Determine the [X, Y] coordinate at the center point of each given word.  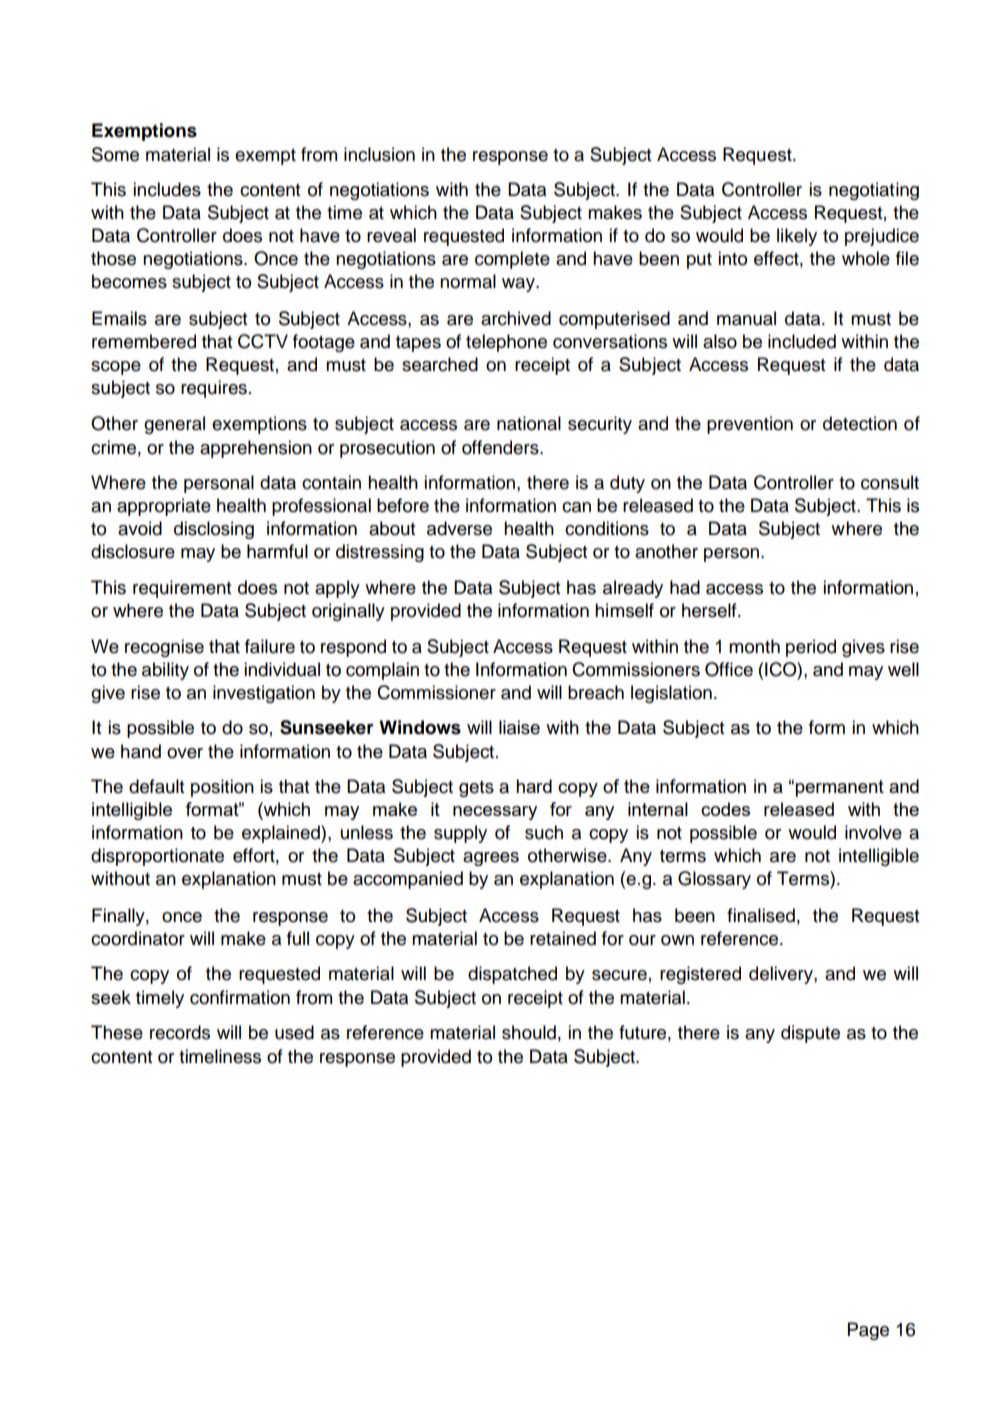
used [294, 1032]
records [180, 1032]
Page [868, 1331]
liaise [519, 727]
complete [512, 260]
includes [167, 189]
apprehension [256, 449]
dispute [810, 1034]
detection [860, 423]
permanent [839, 788]
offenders [501, 447]
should [529, 1032]
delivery [782, 975]
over [185, 753]
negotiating [874, 191]
